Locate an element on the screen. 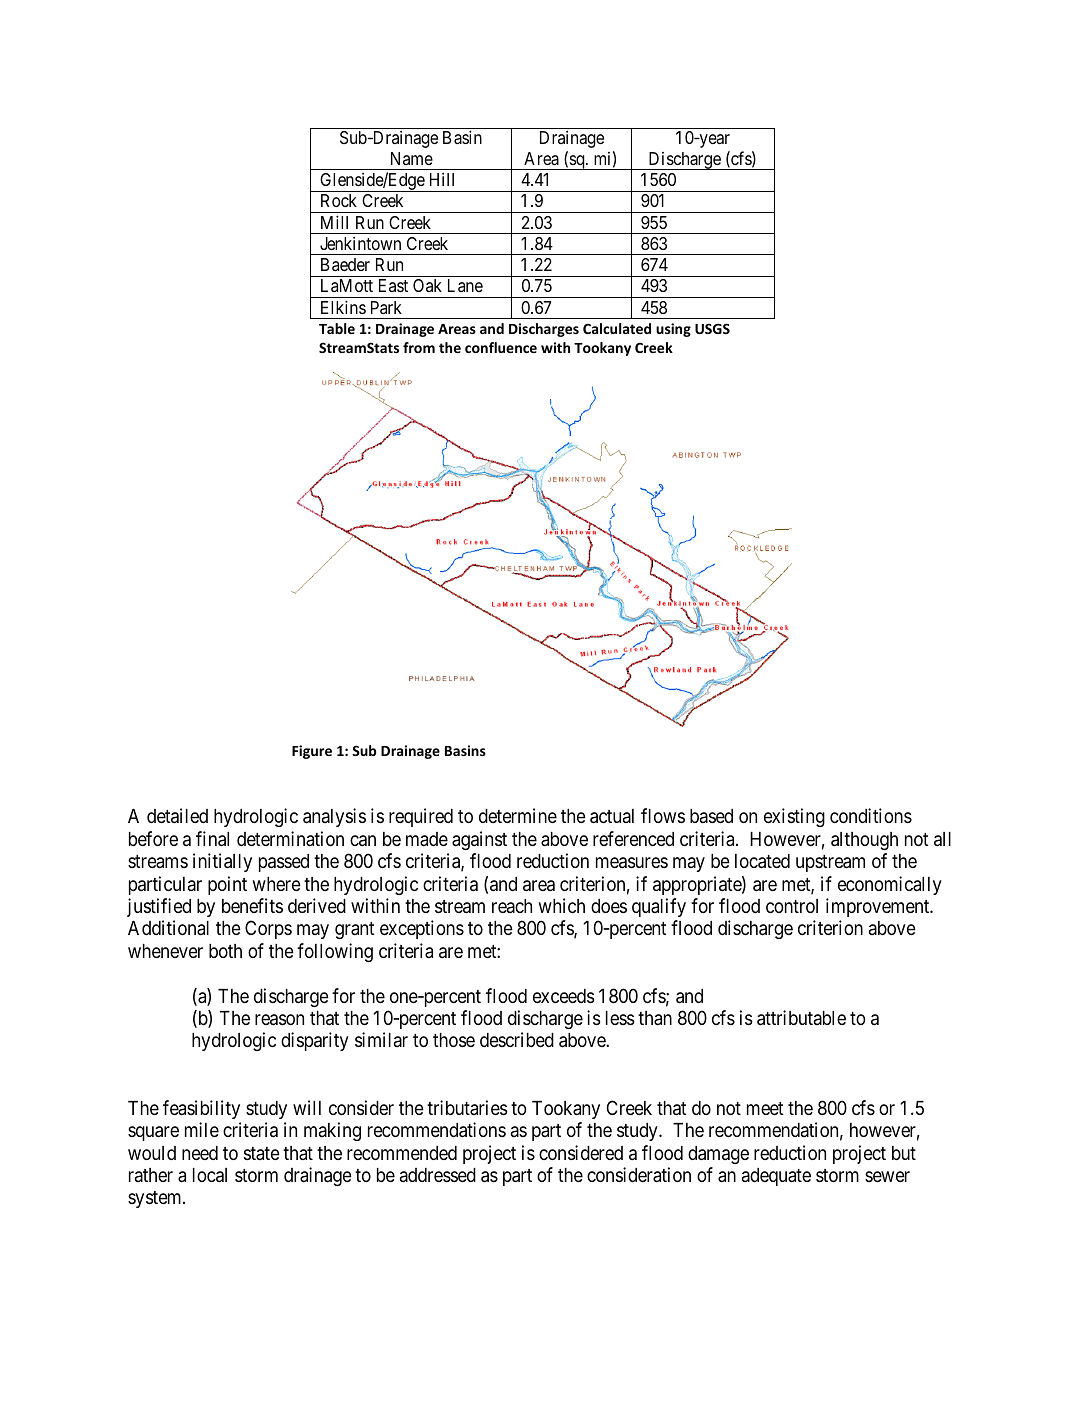 The width and height of the screenshot is (1085, 1404). using is located at coordinates (673, 330).
